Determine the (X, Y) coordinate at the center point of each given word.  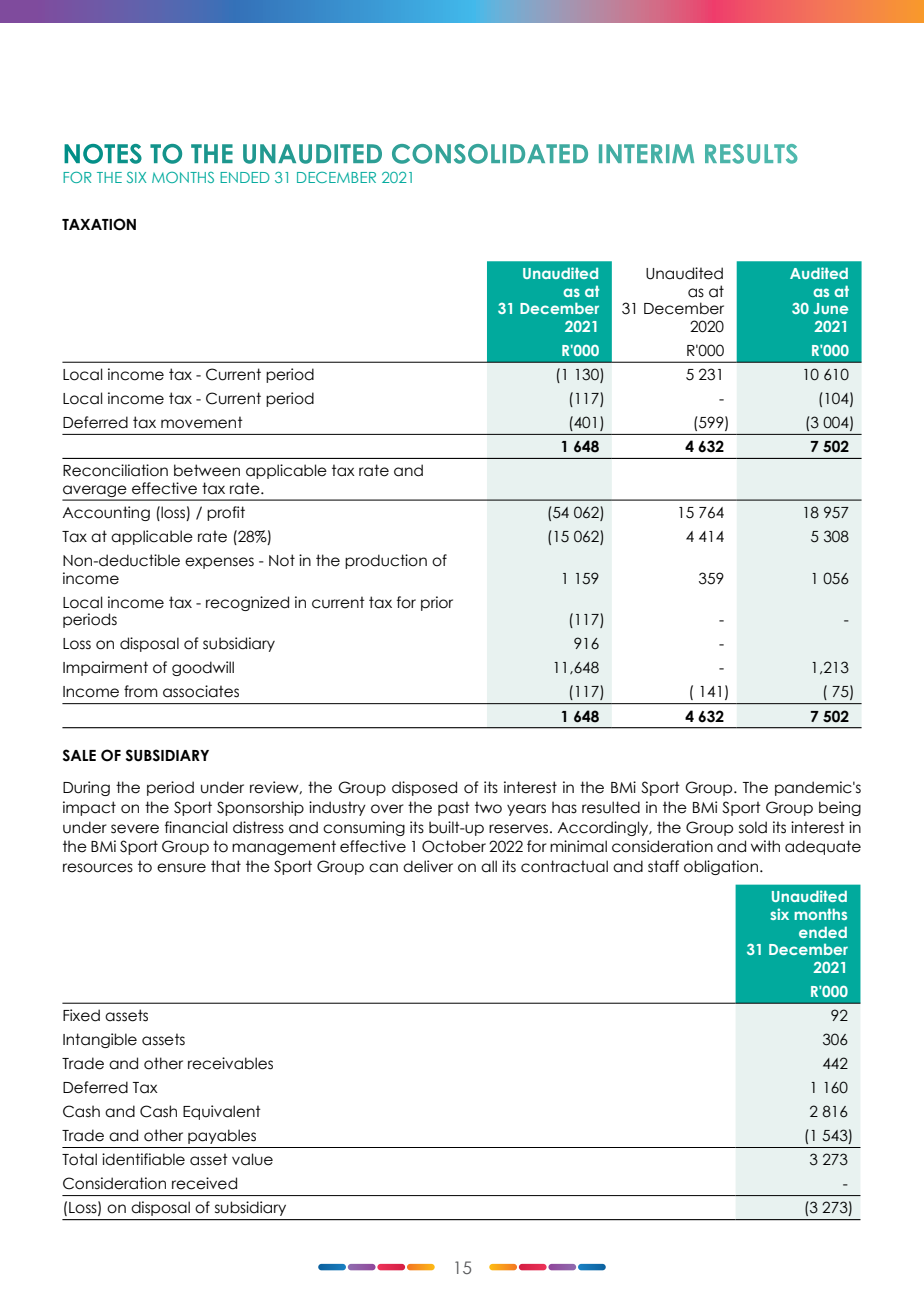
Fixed (81, 1015)
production (386, 561)
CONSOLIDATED (490, 154)
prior (437, 603)
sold (753, 827)
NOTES (103, 154)
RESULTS (751, 154)
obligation (721, 867)
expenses (219, 563)
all (489, 866)
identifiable (143, 1159)
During (86, 788)
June (830, 308)
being (840, 808)
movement (202, 422)
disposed (424, 788)
